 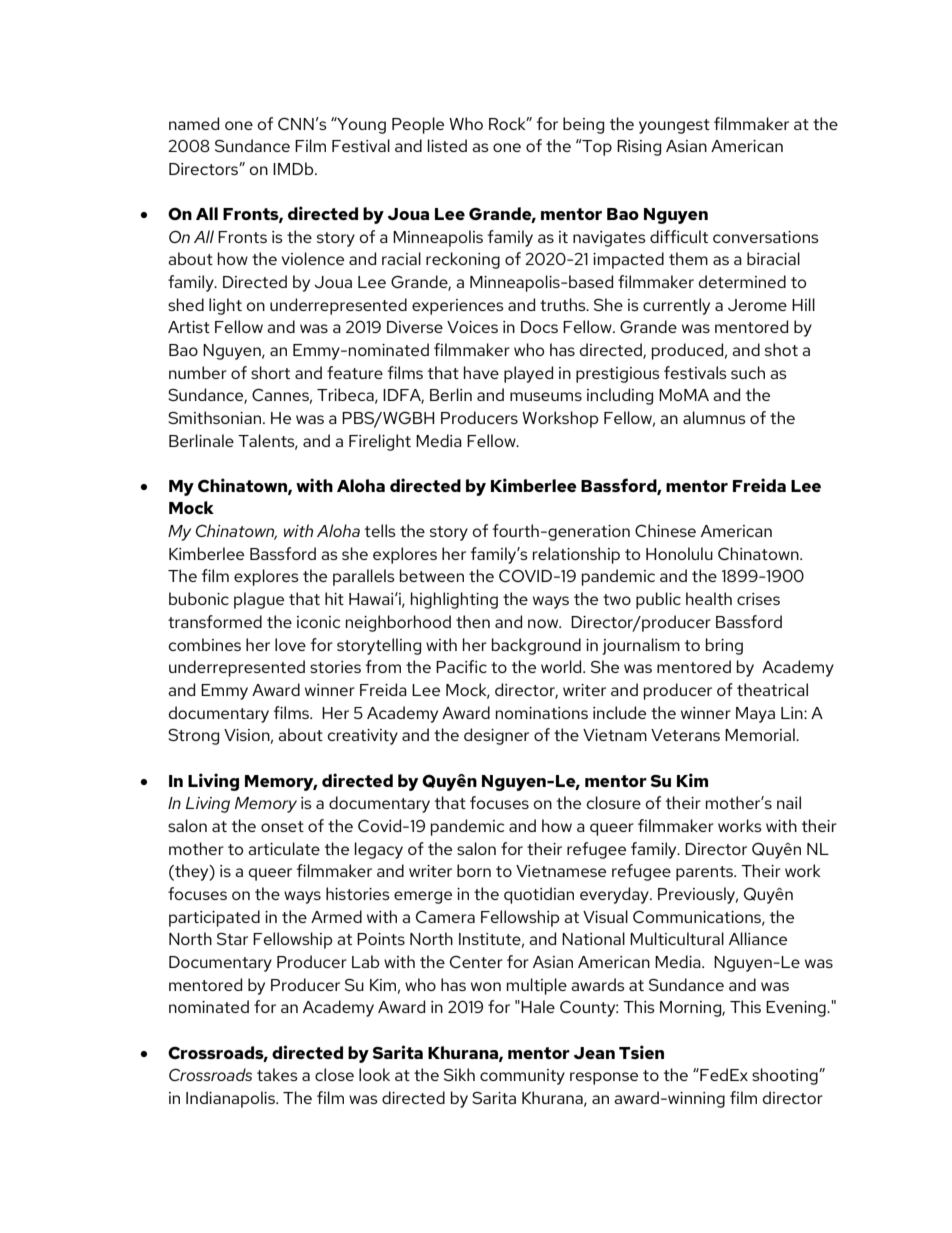 What do you see at coordinates (639, 148) in the image?
I see `Rising` at bounding box center [639, 148].
